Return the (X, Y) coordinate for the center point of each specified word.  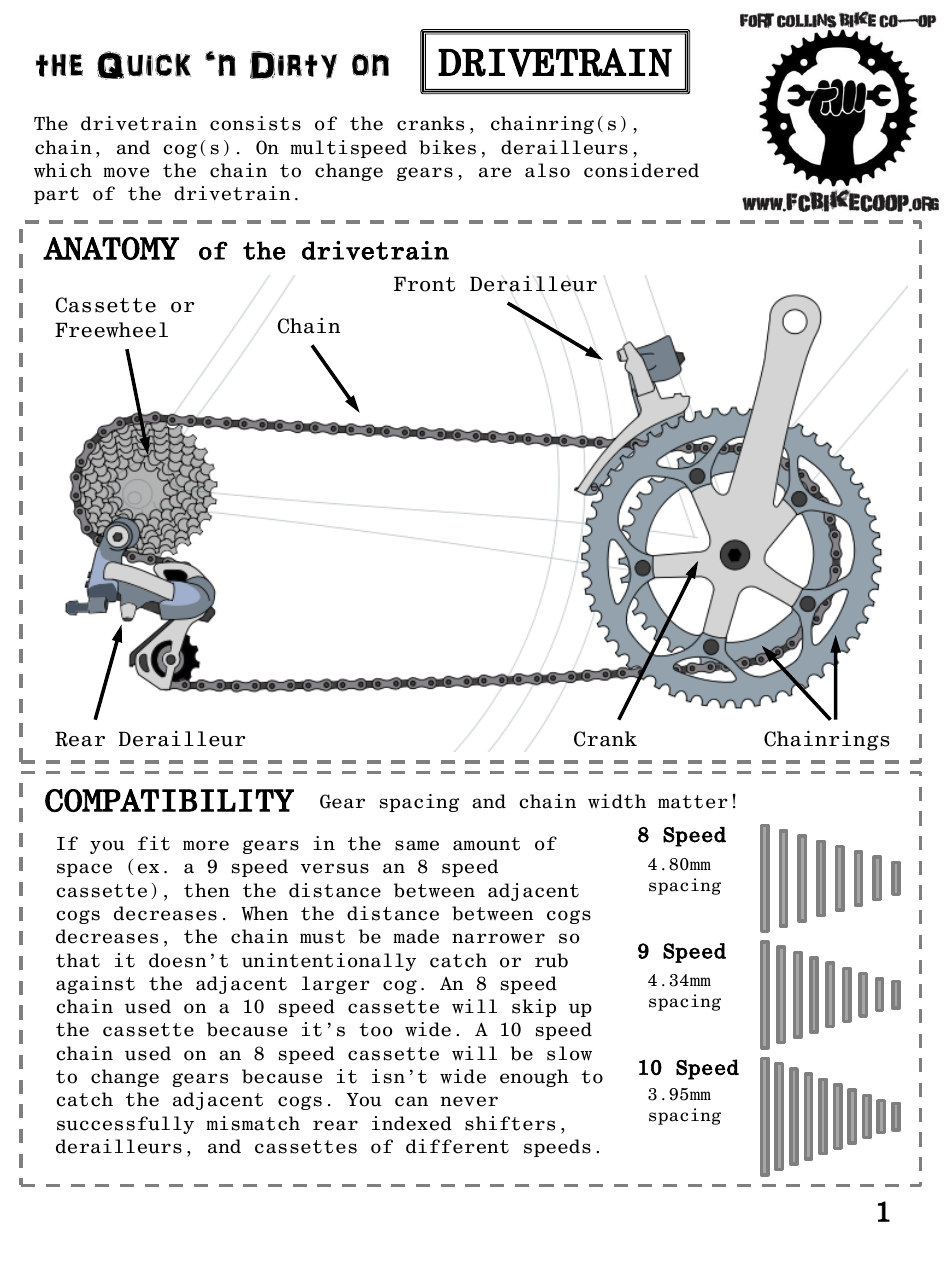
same (417, 845)
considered (641, 170)
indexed (412, 1123)
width (617, 801)
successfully (125, 1125)
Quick (144, 65)
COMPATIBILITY (169, 800)
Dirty (293, 65)
